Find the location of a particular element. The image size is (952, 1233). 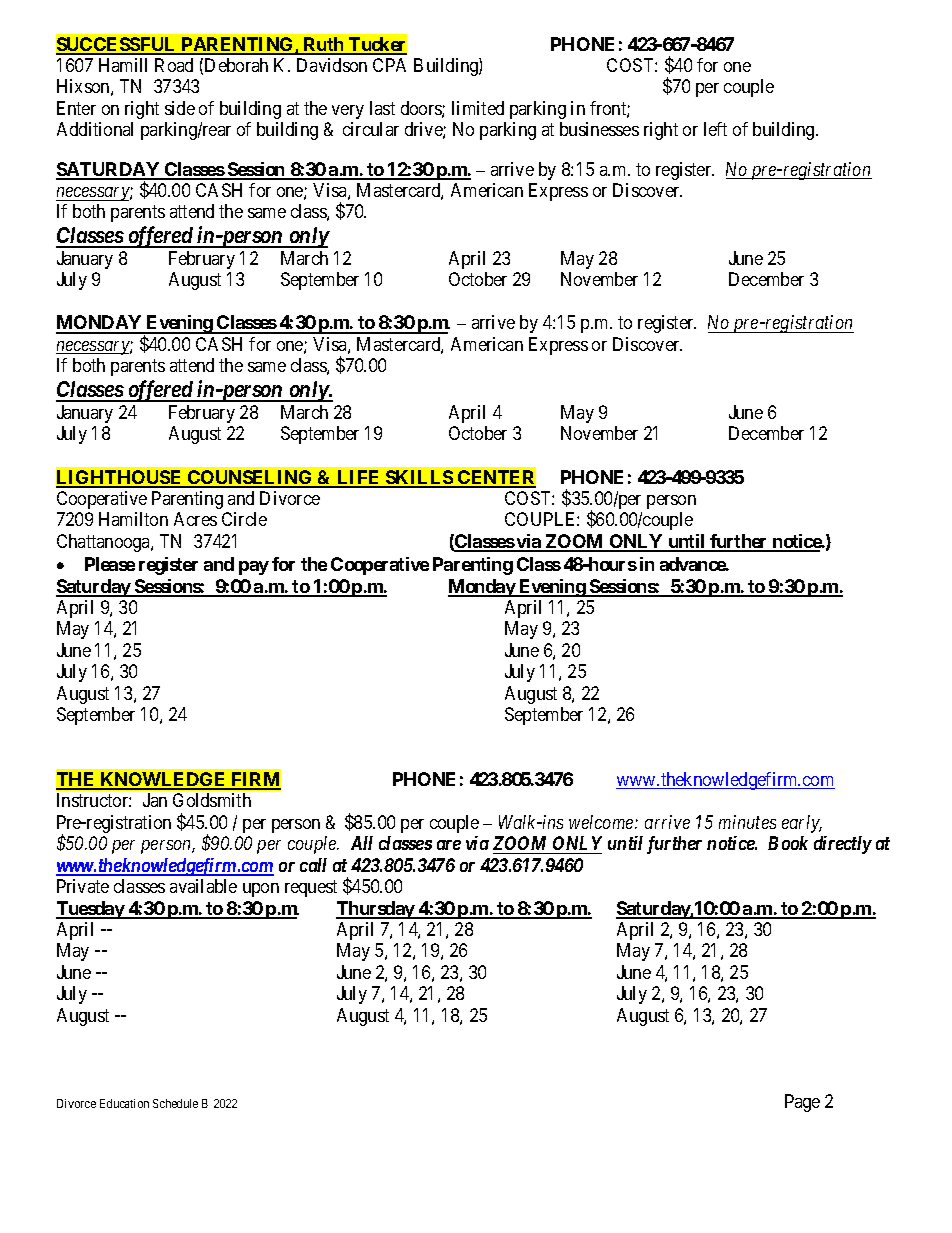

Thursday is located at coordinates (376, 910).
